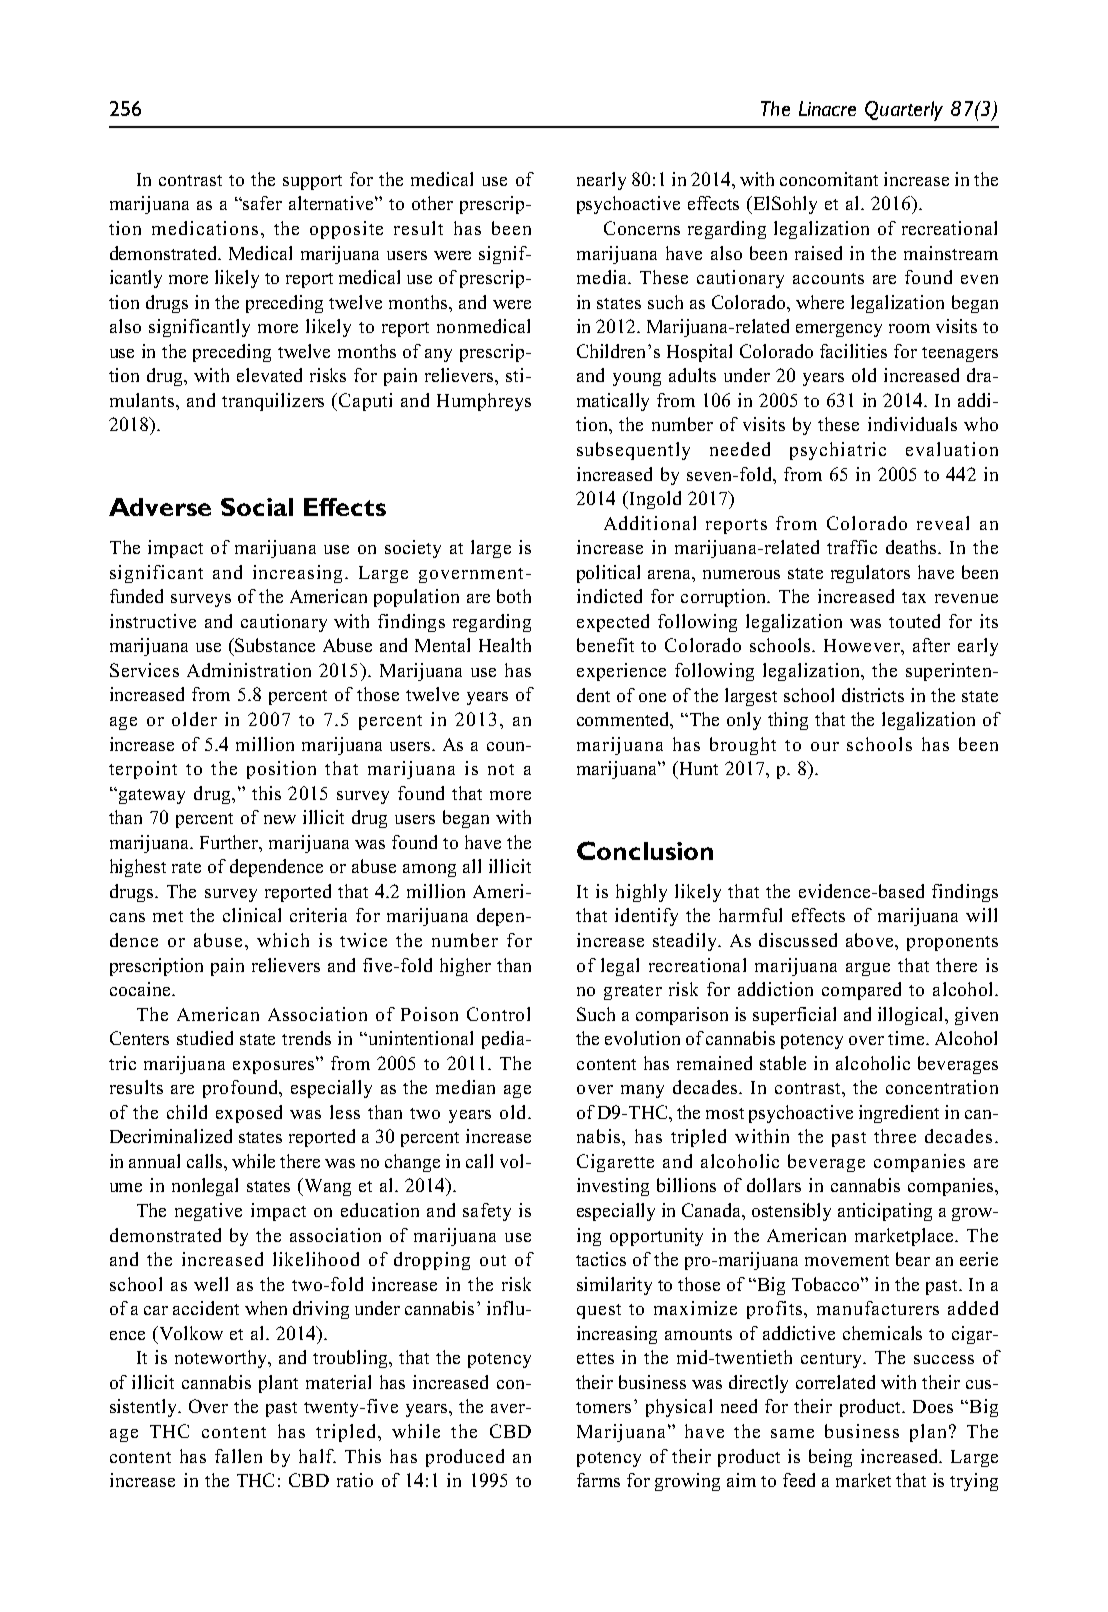 This screenshot has width=1108, height=1612. What do you see at coordinates (642, 228) in the screenshot?
I see `Concerns` at bounding box center [642, 228].
